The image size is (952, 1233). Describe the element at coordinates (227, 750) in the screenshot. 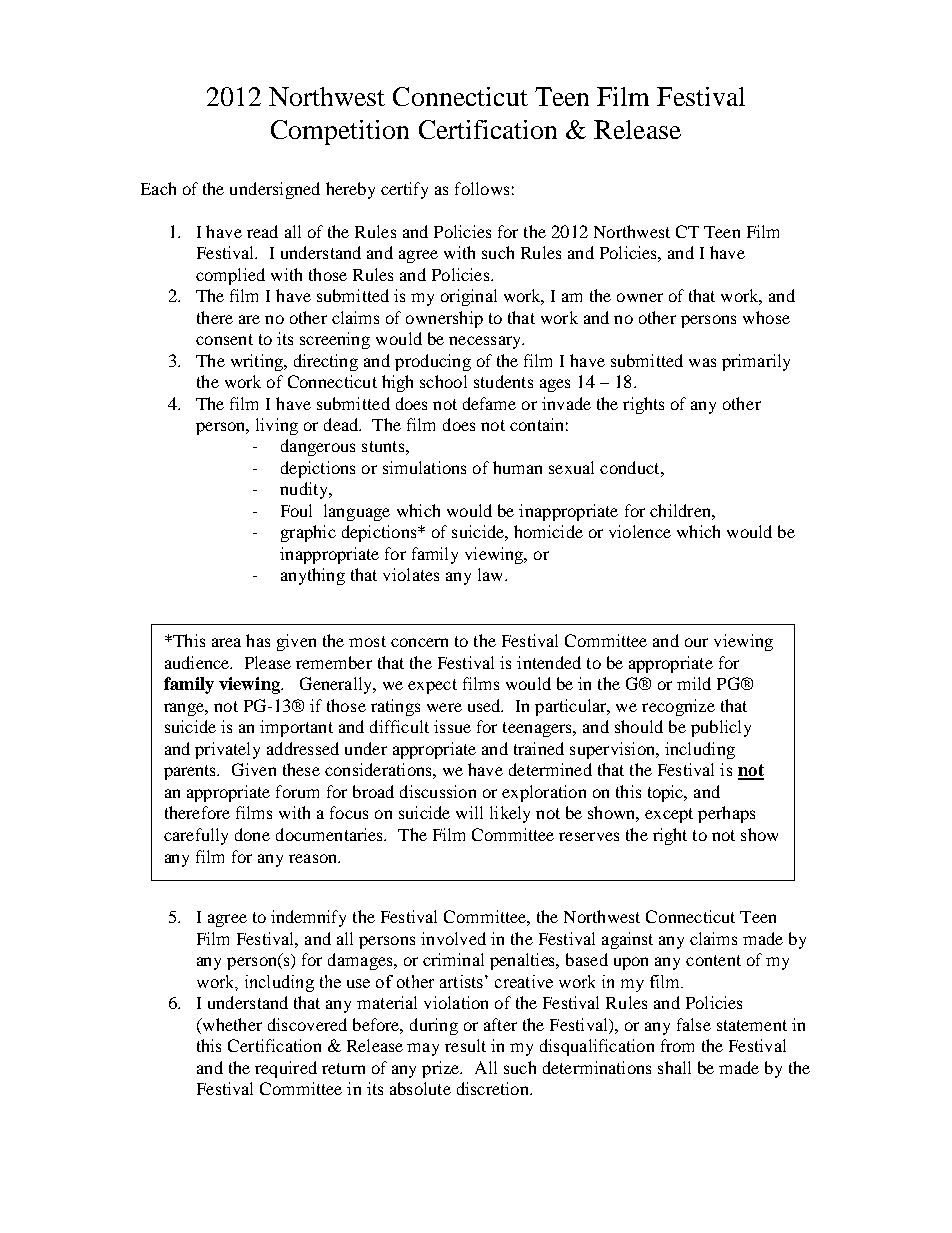

I see `privately` at that location.
